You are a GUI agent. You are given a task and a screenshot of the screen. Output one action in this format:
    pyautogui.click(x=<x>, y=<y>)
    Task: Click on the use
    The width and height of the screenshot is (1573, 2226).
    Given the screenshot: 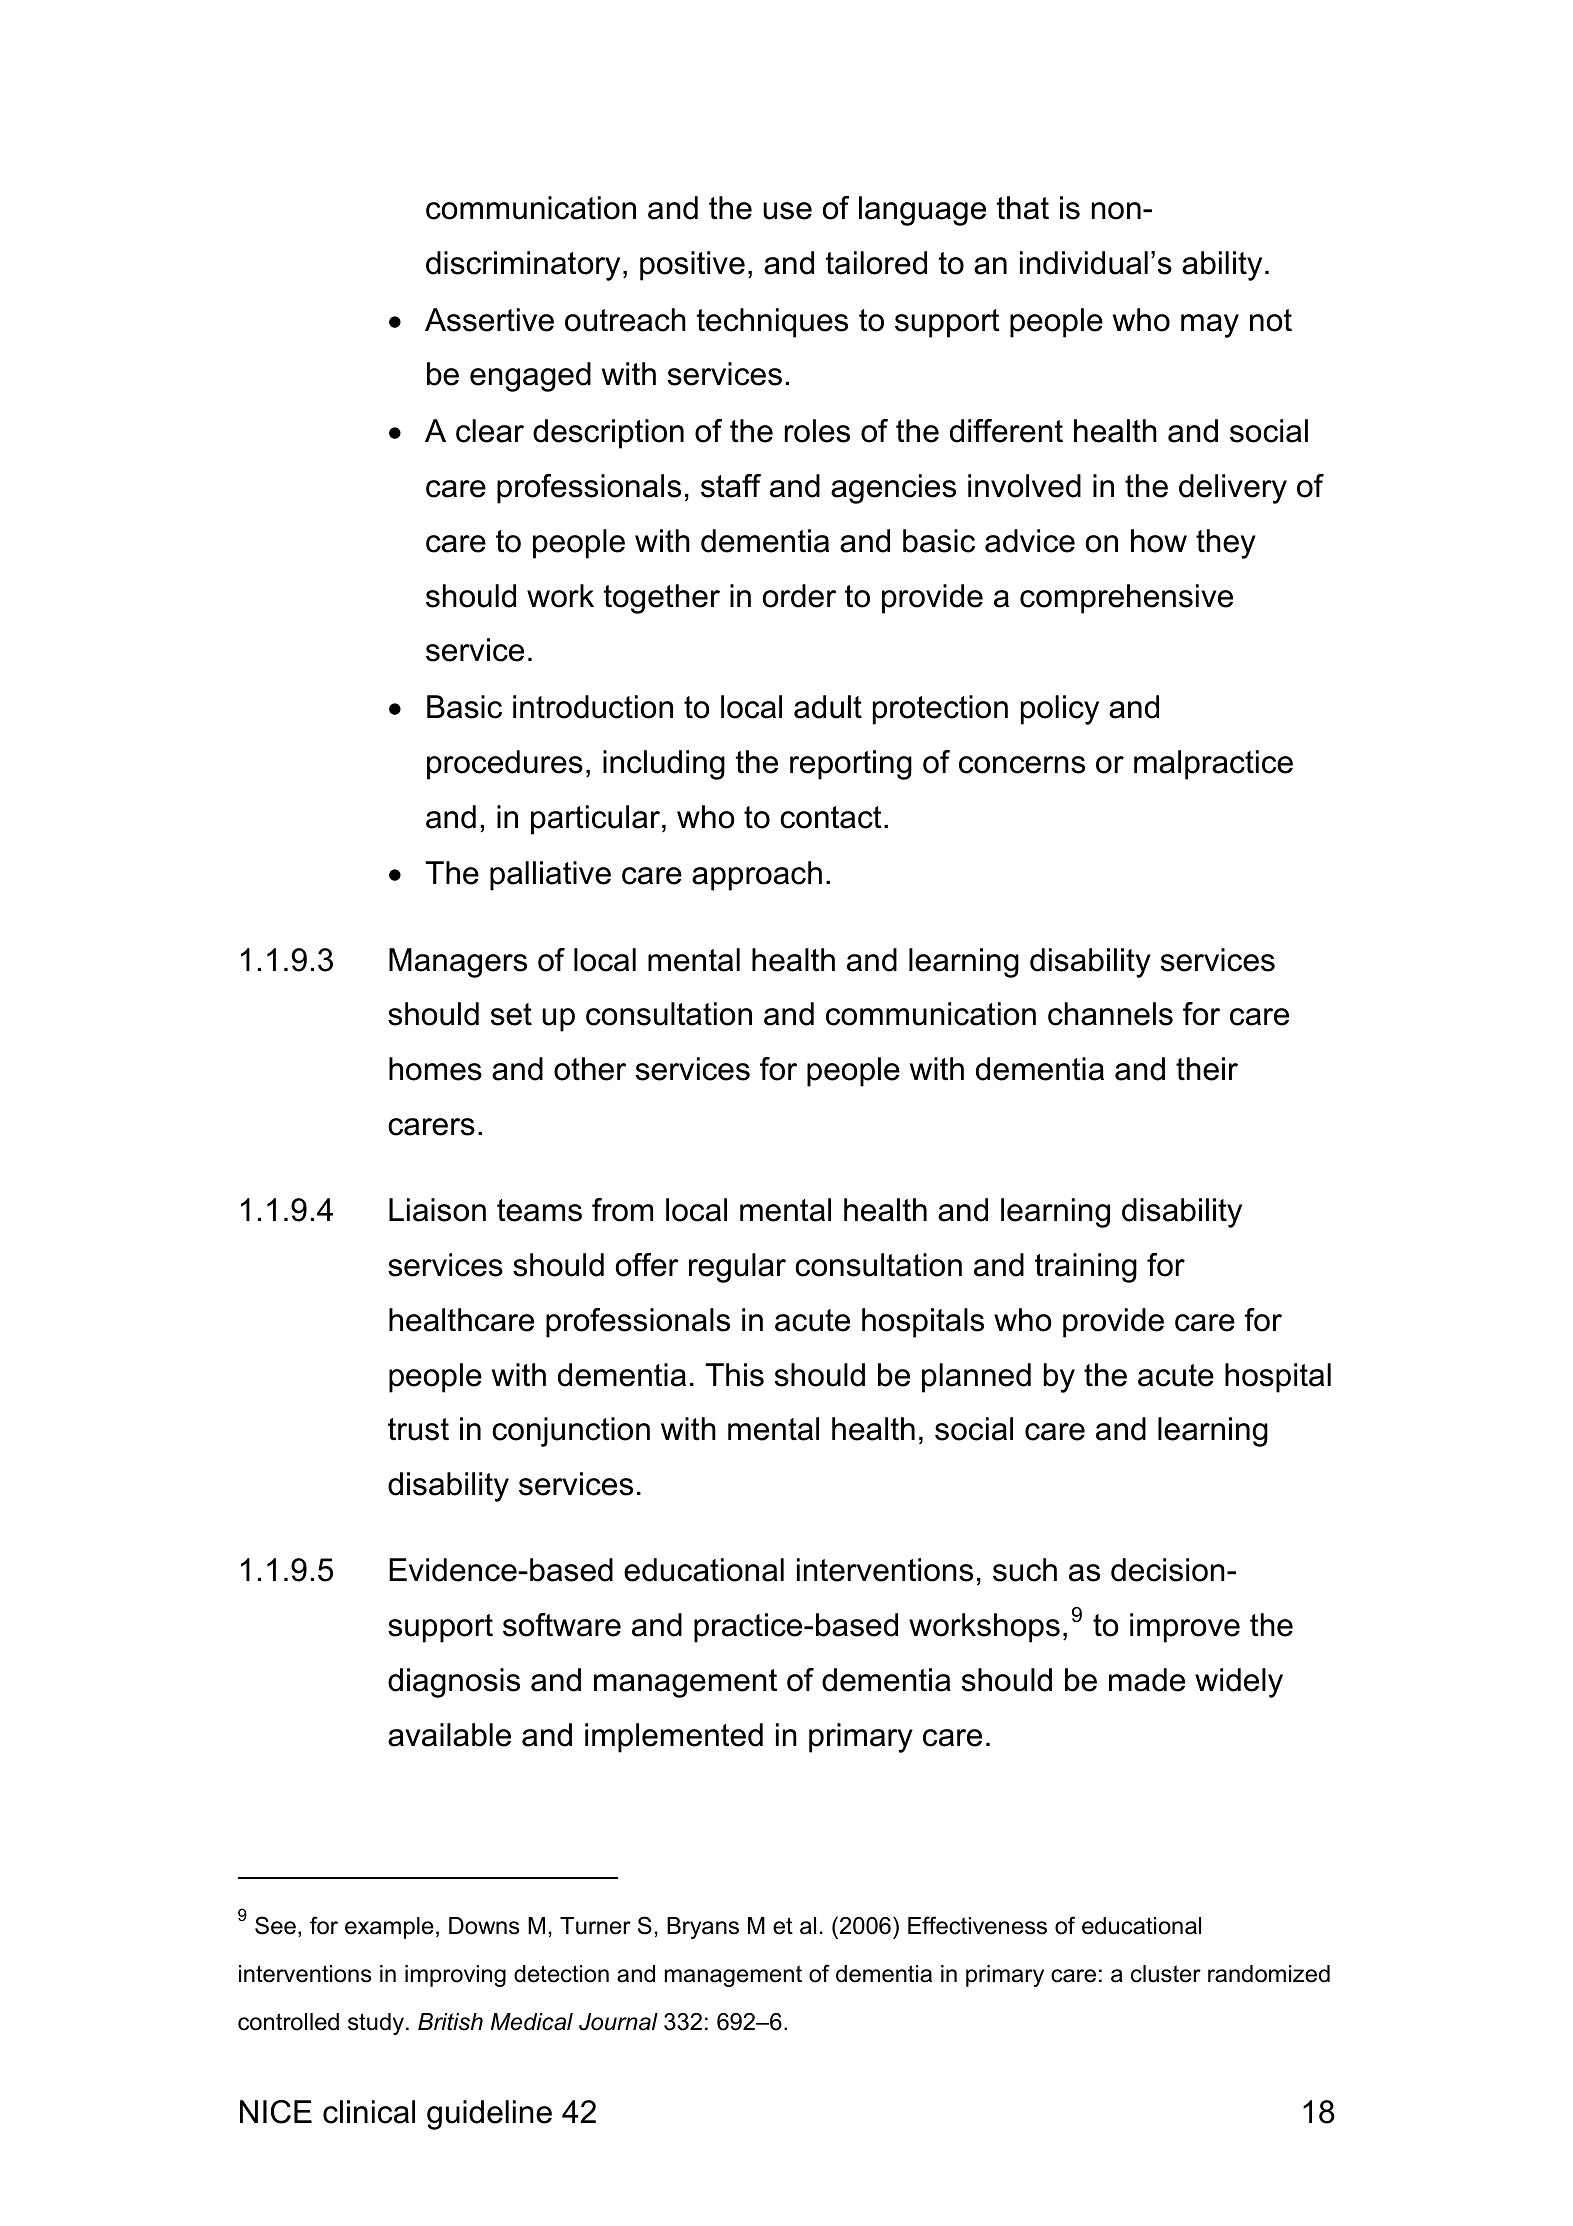 What is the action you would take?
    pyautogui.click(x=787, y=211)
